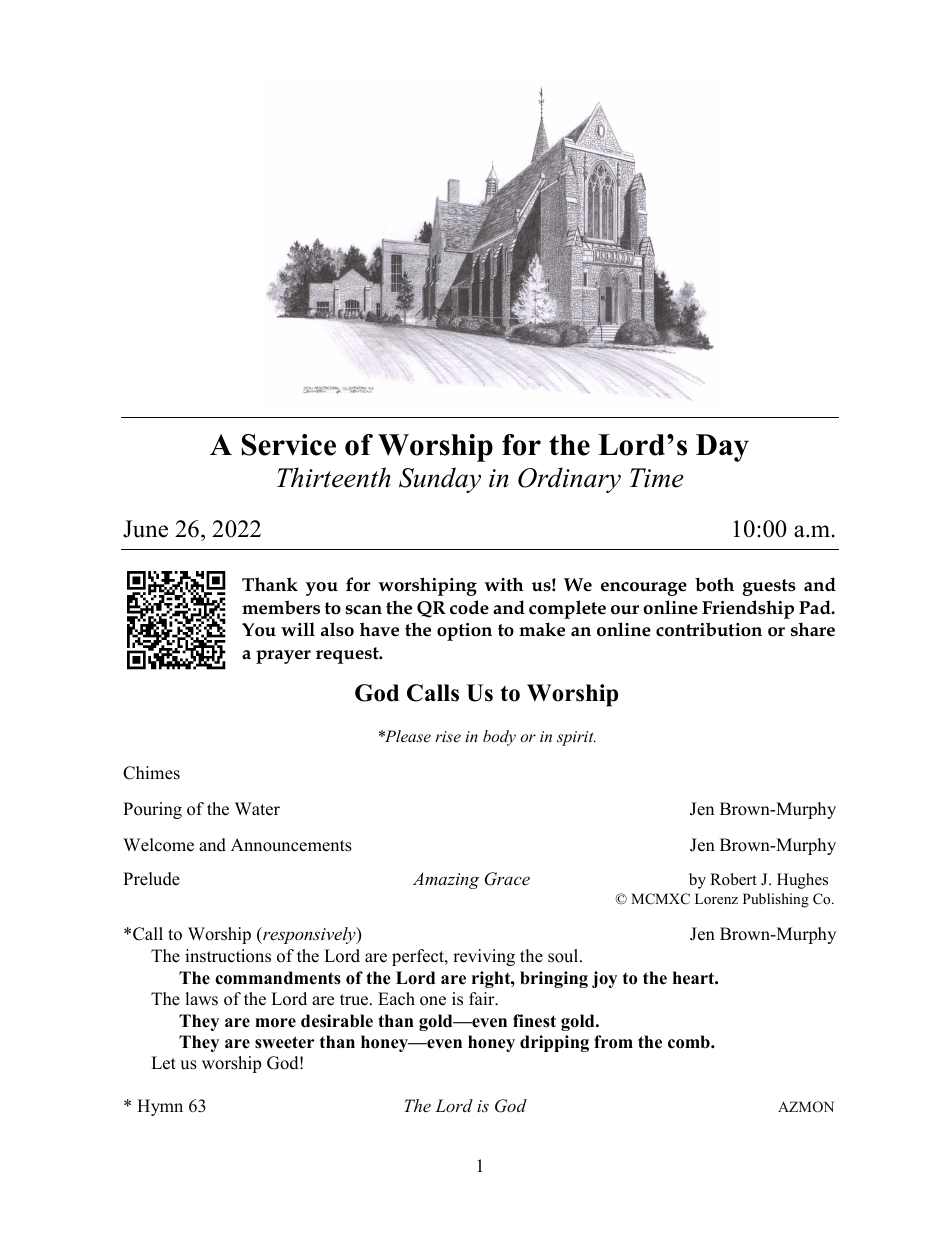 Image resolution: width=952 pixels, height=1233 pixels. I want to click on dripping, so click(554, 1043).
